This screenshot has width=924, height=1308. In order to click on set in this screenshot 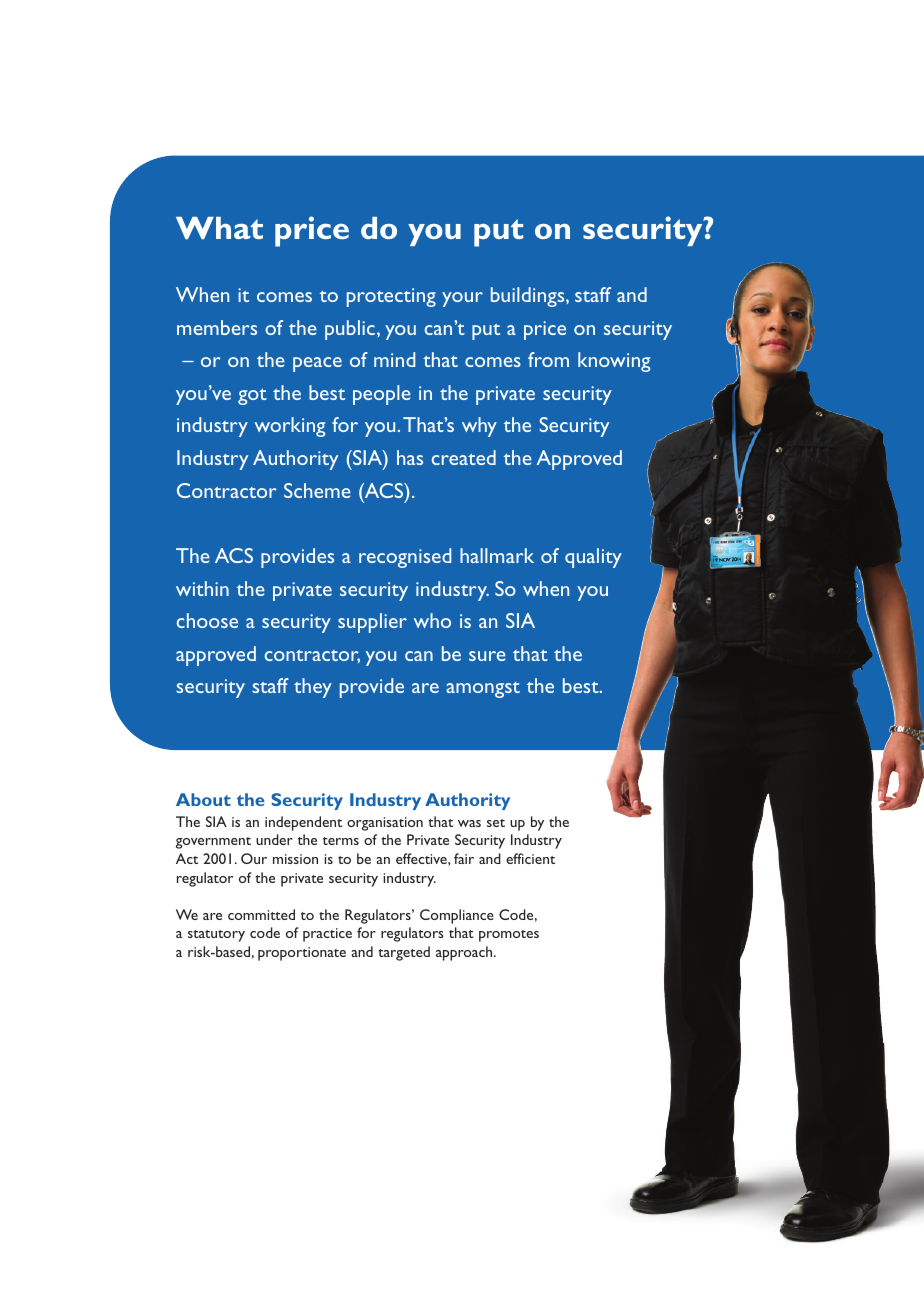, I will do `click(496, 823)`.
